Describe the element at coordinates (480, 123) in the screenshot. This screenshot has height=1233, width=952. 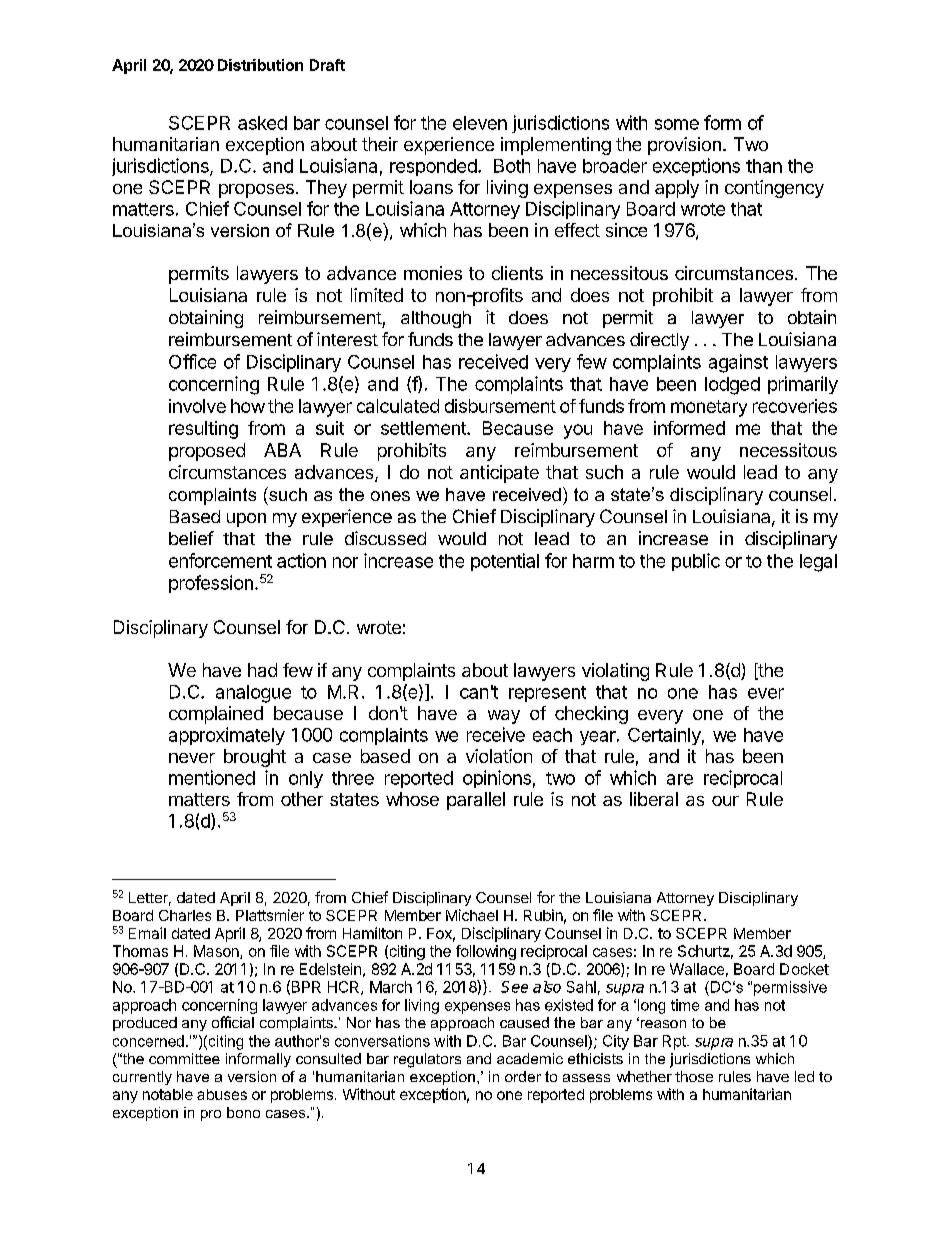
I see `eleven` at that location.
